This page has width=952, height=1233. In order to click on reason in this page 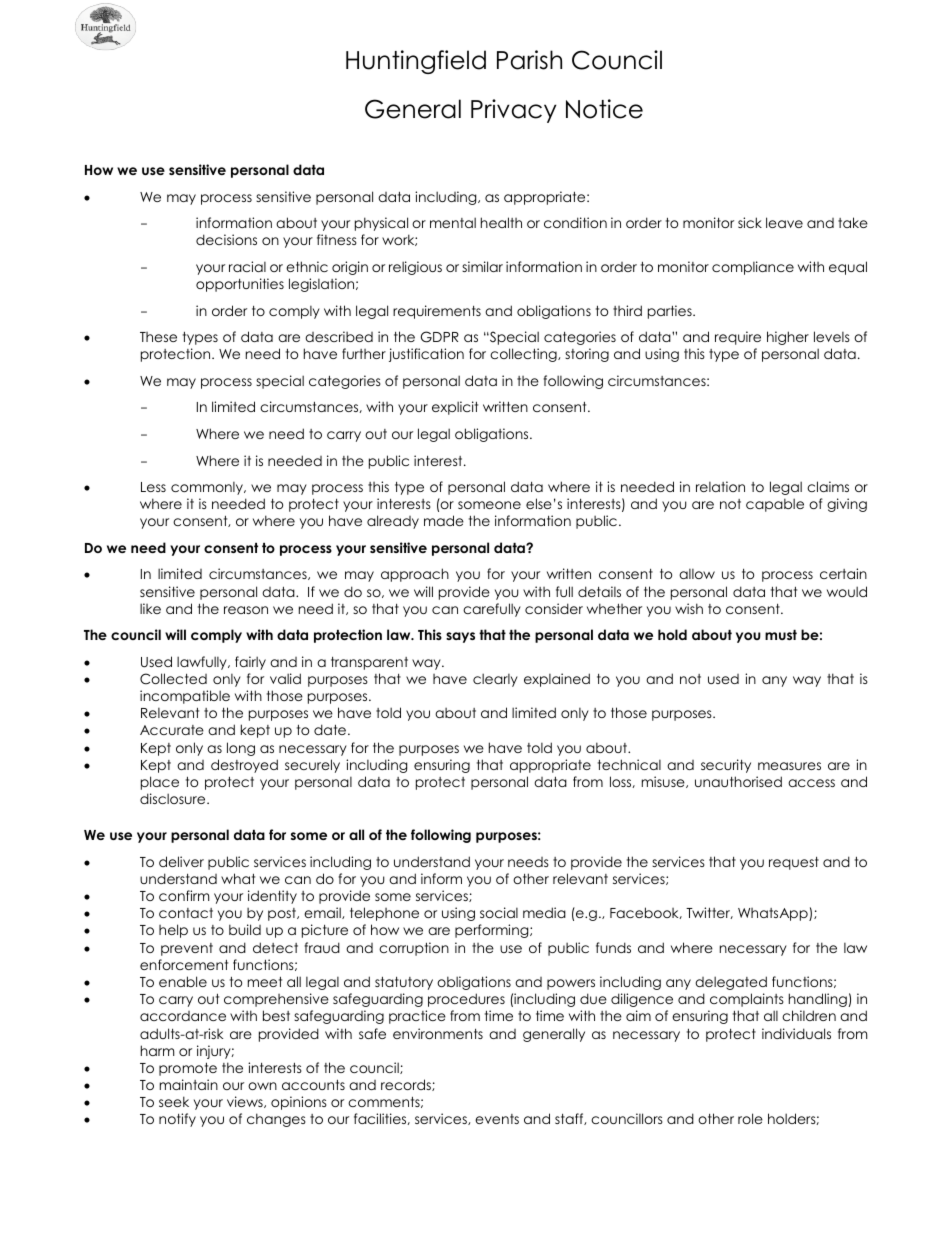, I will do `click(246, 610)`.
